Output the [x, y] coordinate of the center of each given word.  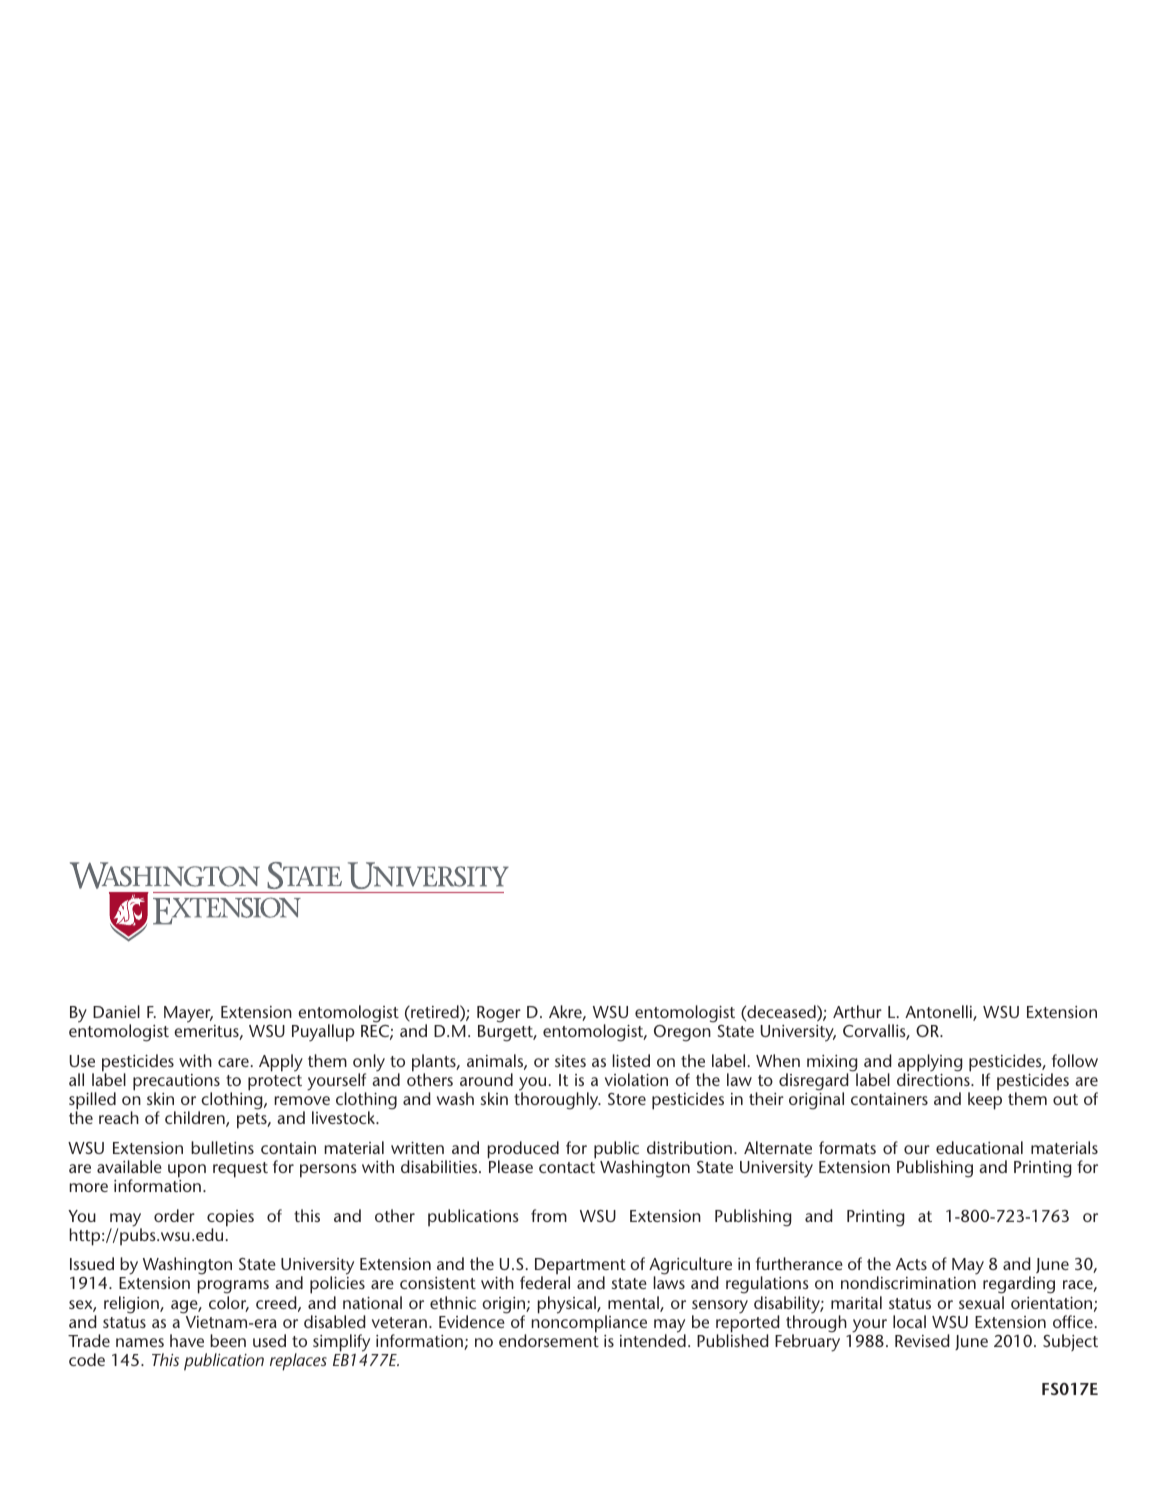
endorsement [549, 1339]
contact [567, 1167]
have [187, 1340]
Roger [499, 1014]
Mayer [188, 1014]
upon [187, 1171]
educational [979, 1147]
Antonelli [939, 1013]
